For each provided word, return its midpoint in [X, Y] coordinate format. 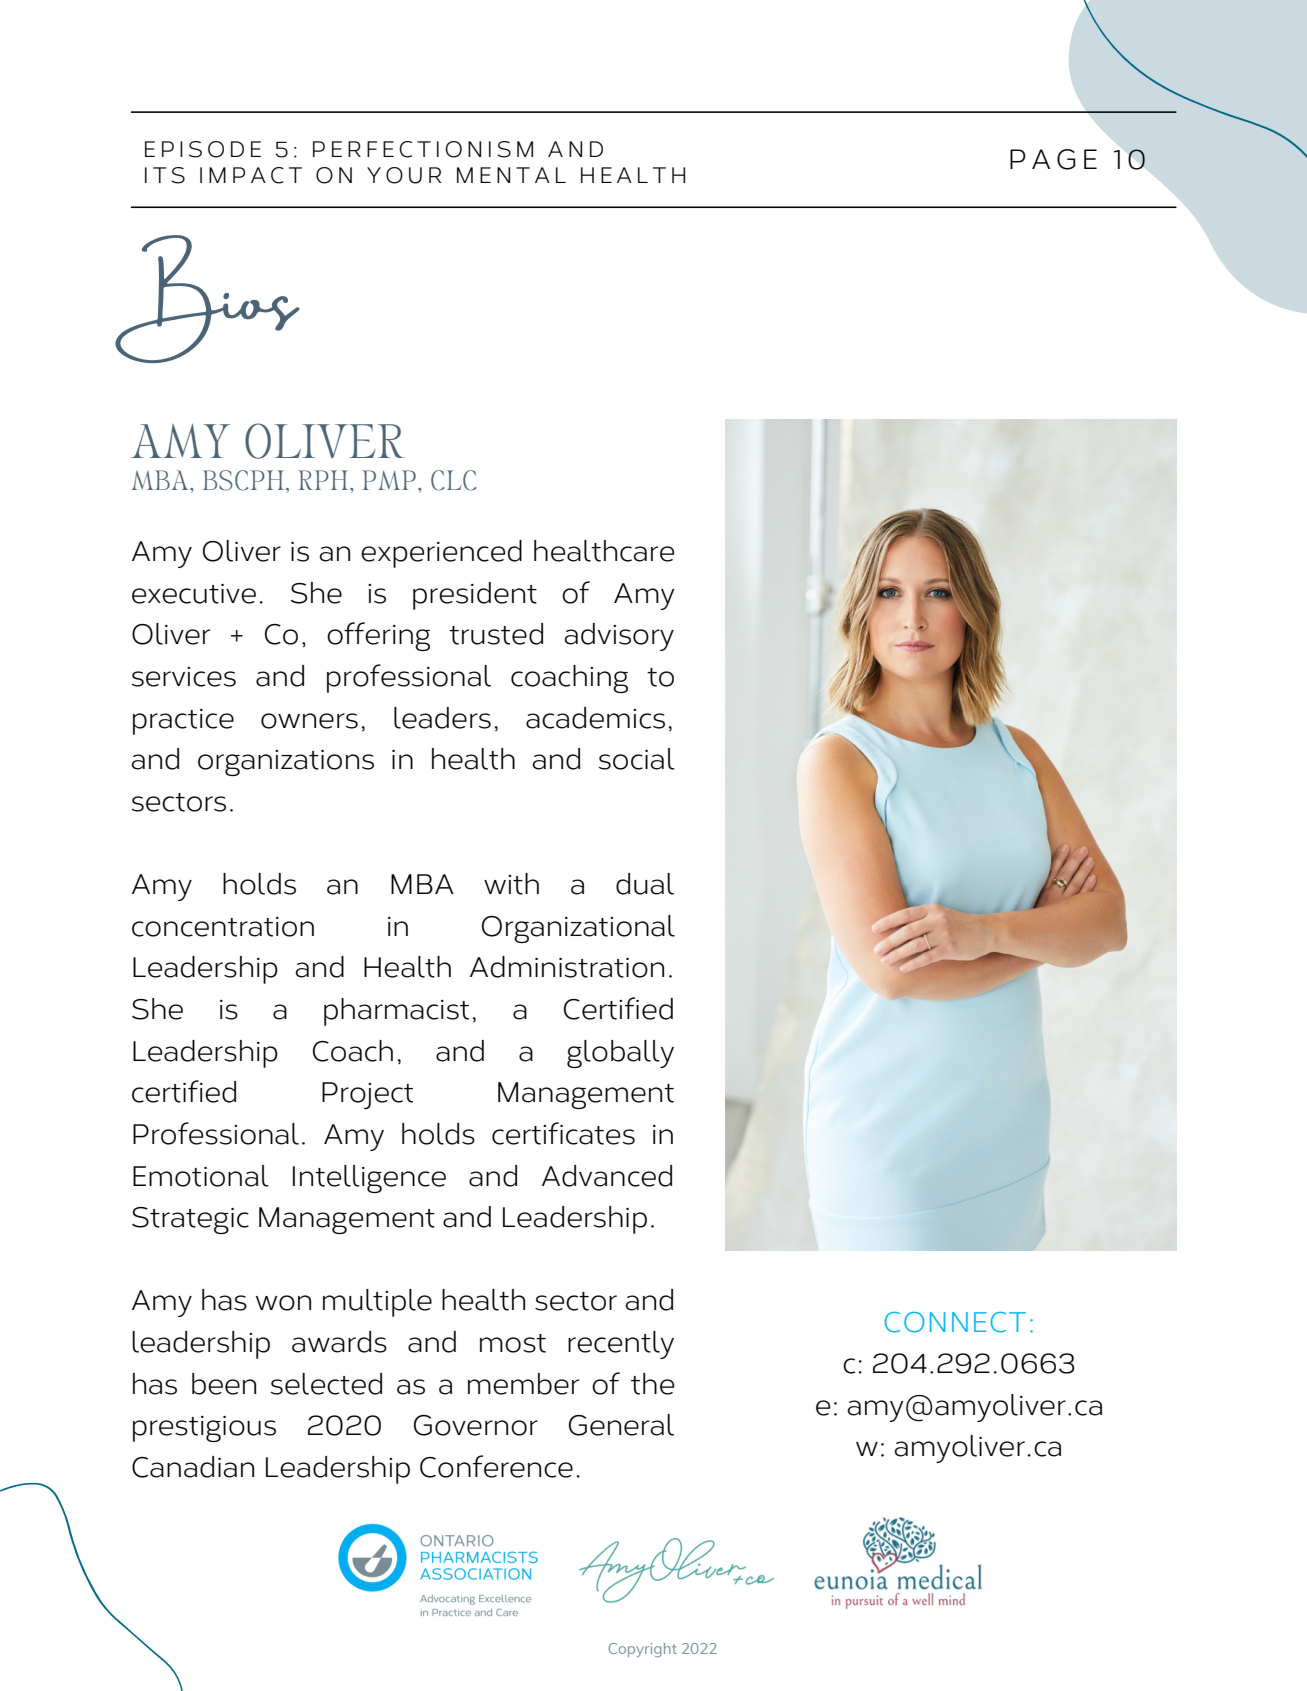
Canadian [193, 1467]
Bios [207, 299]
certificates [563, 1133]
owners [309, 721]
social [637, 759]
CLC [453, 480]
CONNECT [955, 1322]
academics [595, 718]
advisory [619, 637]
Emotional [201, 1176]
